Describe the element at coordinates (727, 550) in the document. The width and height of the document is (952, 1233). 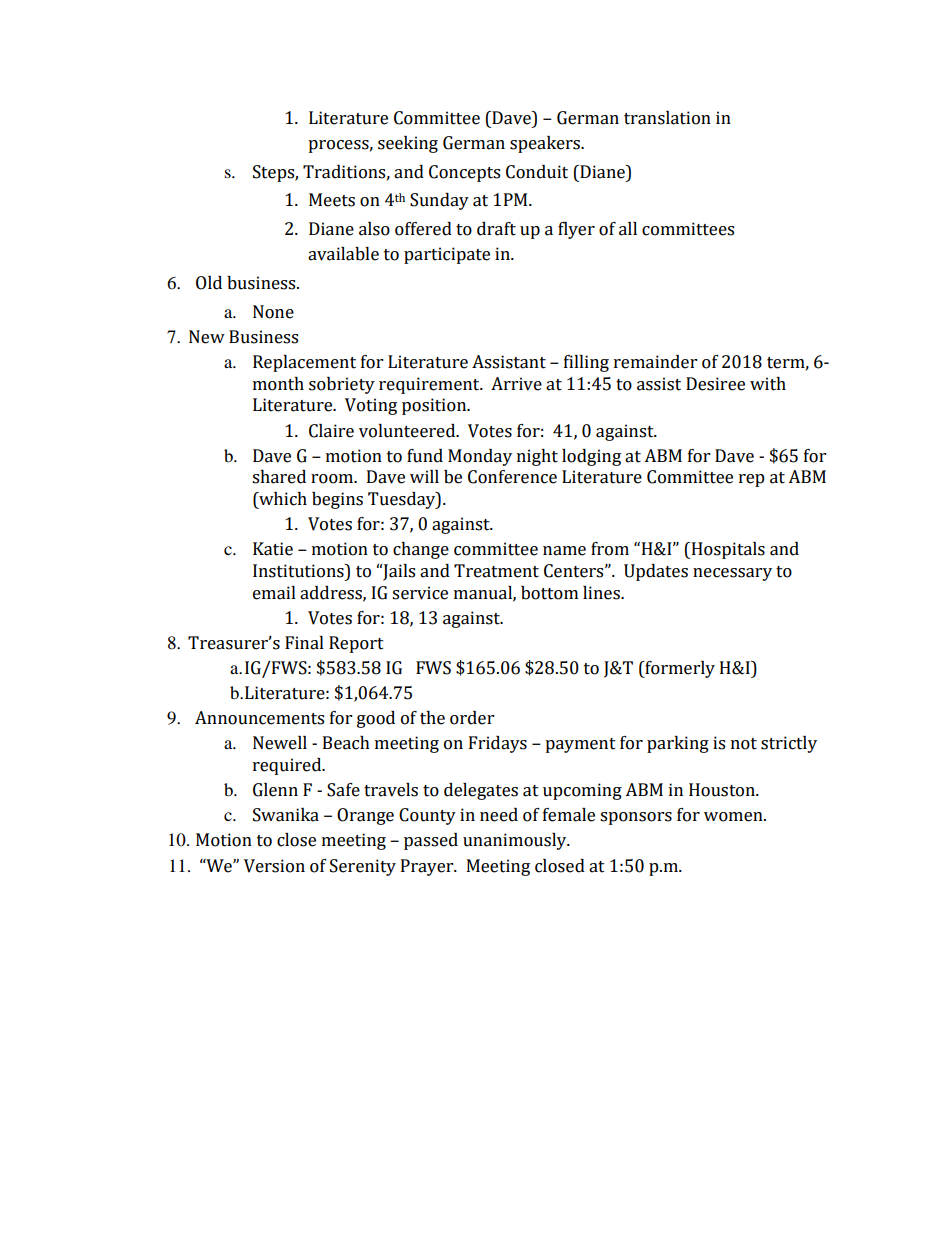
I see `Hospitals` at that location.
